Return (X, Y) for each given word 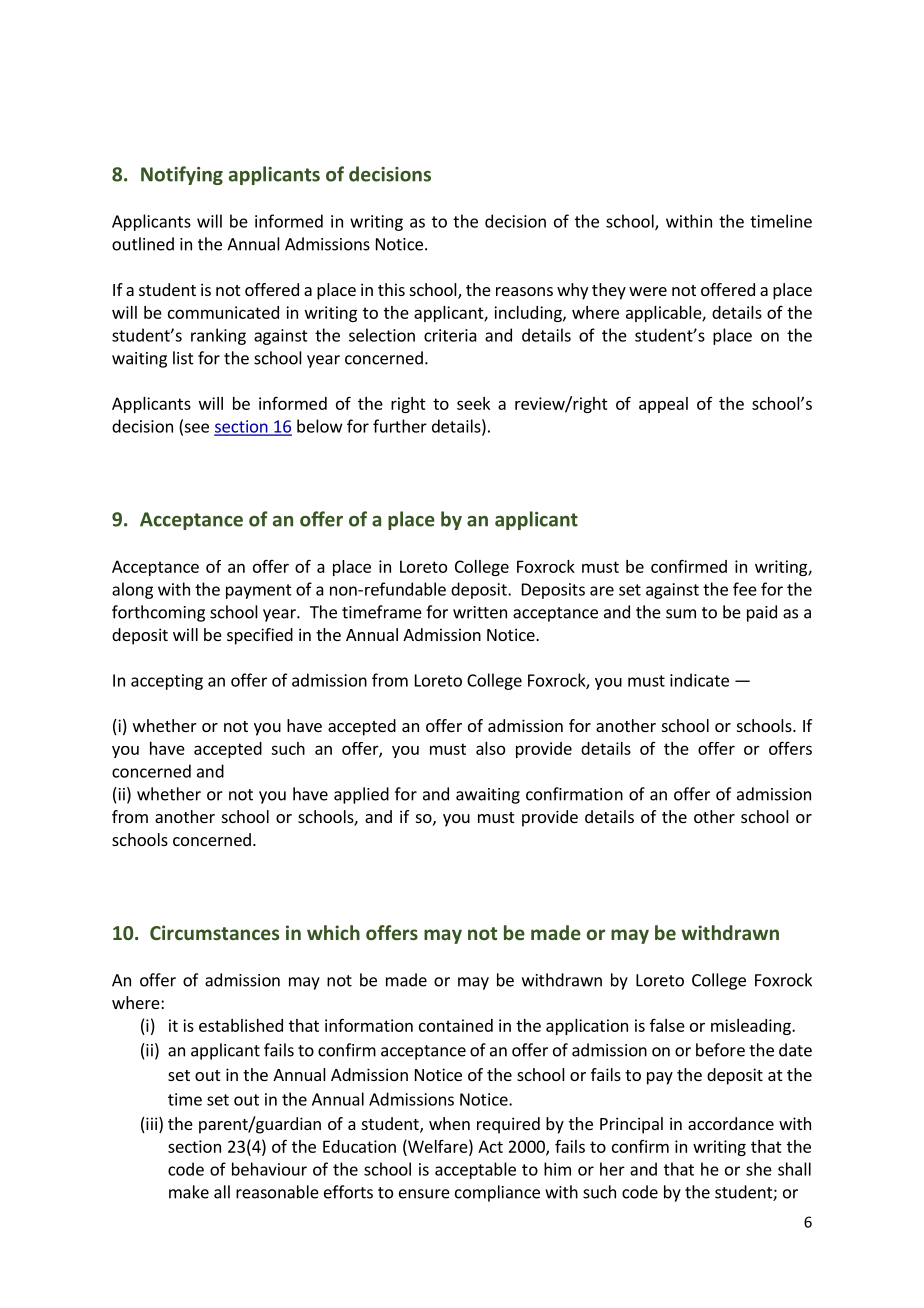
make (189, 1192)
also (490, 748)
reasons (524, 291)
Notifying (182, 175)
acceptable (475, 1170)
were (648, 291)
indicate (699, 680)
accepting (167, 682)
